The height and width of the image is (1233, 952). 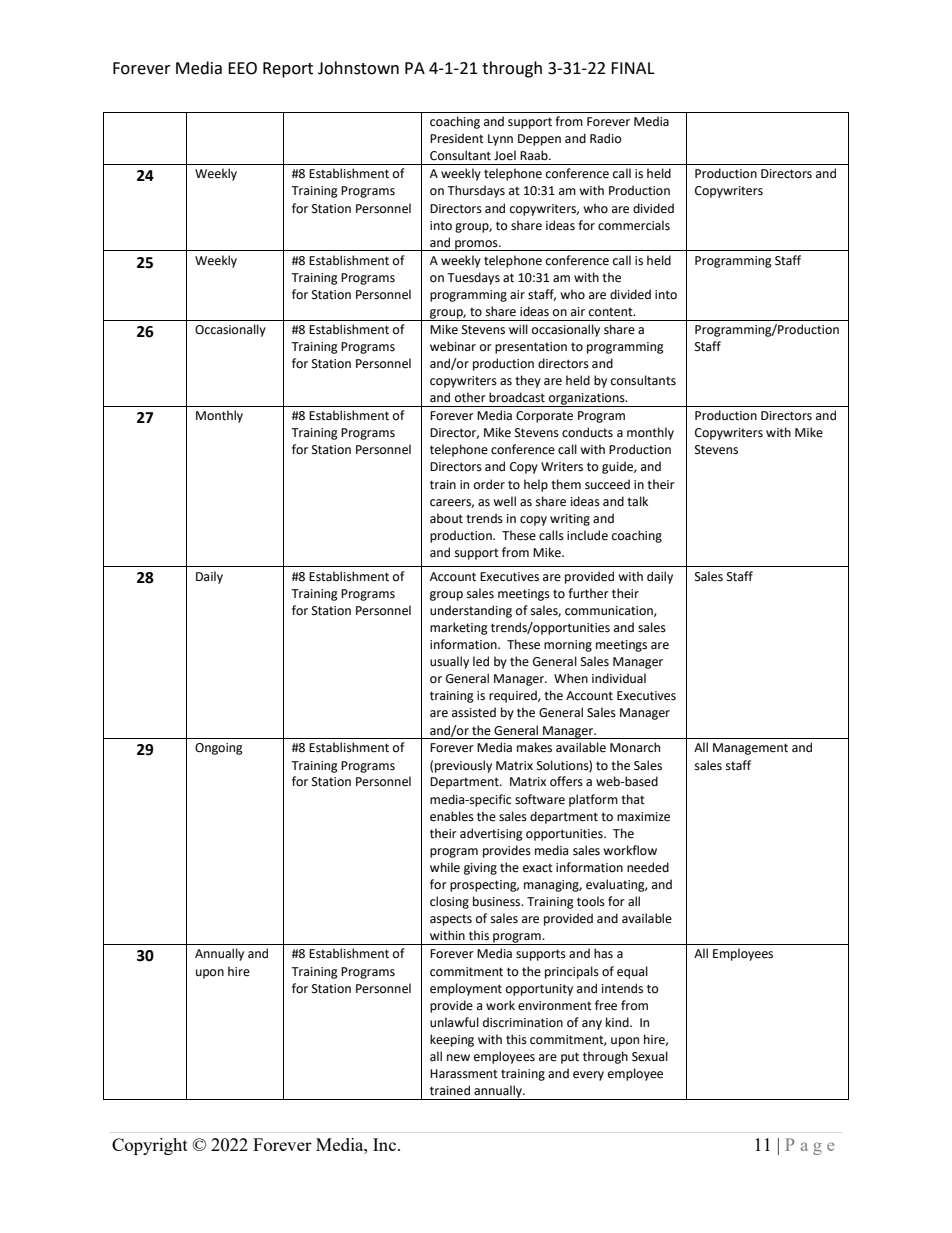 I want to click on keeping, so click(x=452, y=1040).
